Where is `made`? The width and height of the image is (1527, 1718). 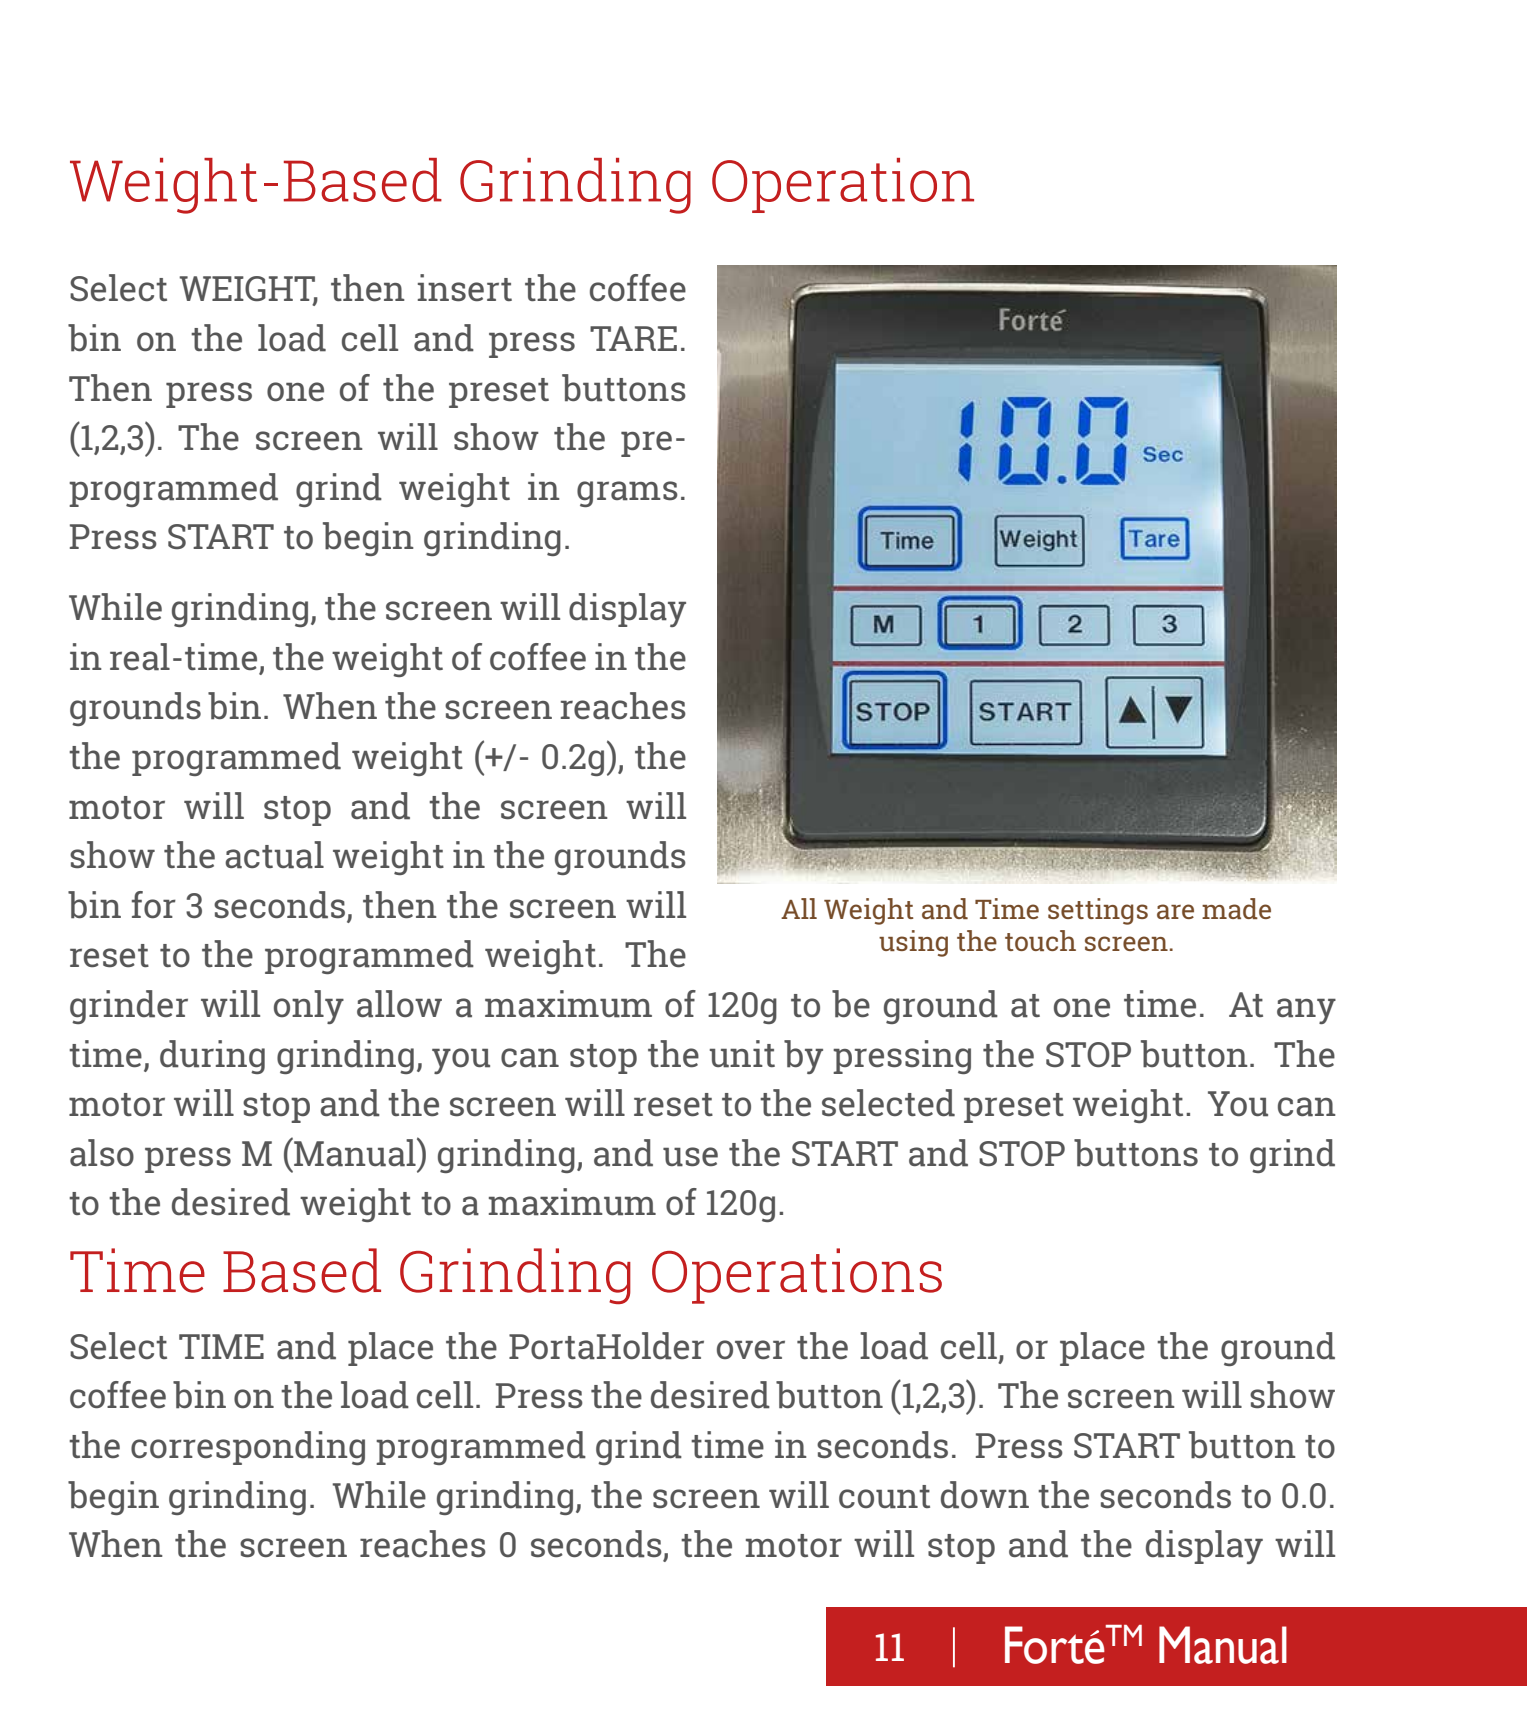
made is located at coordinates (1236, 908).
